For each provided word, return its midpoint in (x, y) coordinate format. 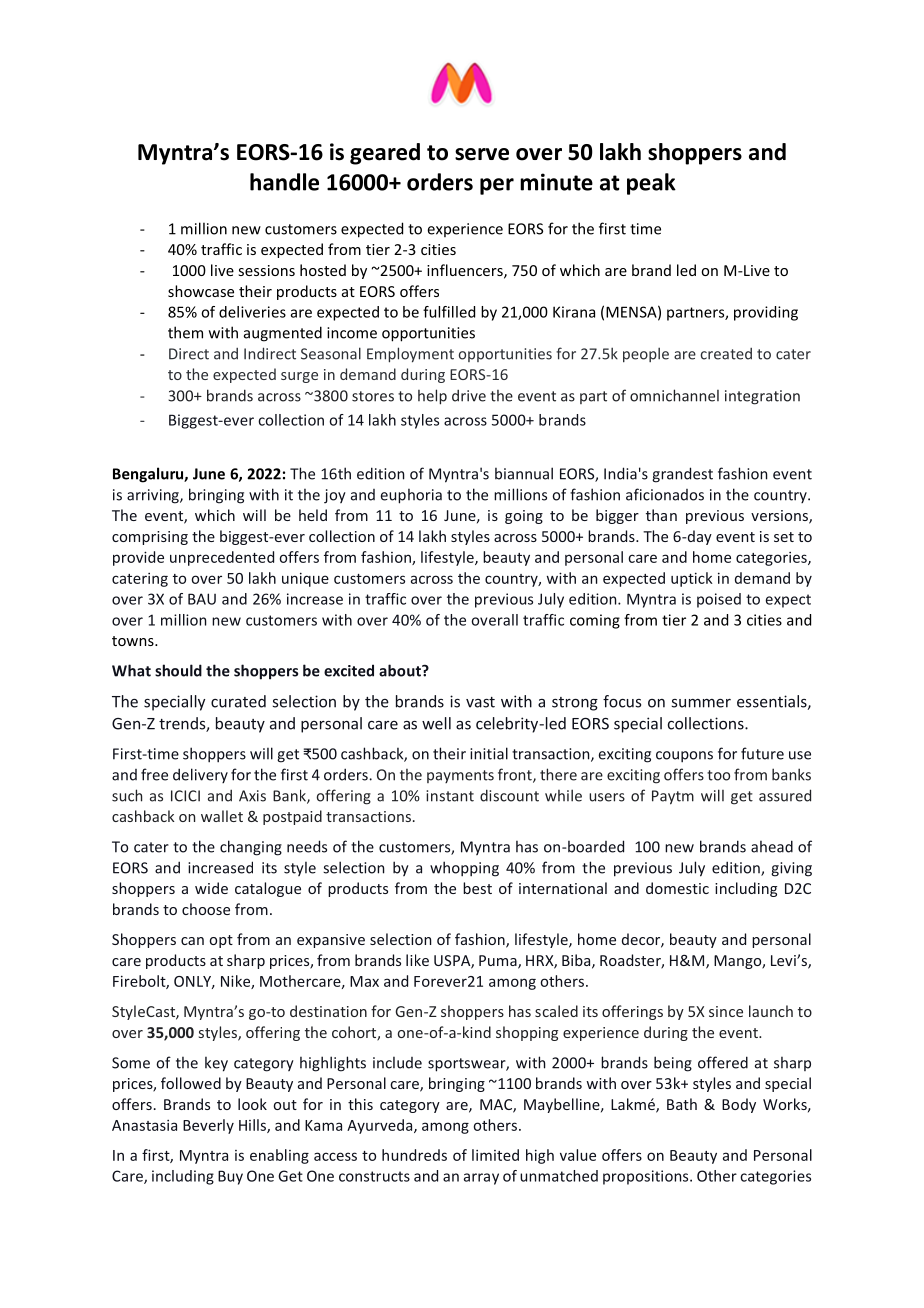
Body (739, 1105)
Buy (230, 1177)
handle (284, 182)
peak (651, 184)
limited (495, 1155)
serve (482, 154)
